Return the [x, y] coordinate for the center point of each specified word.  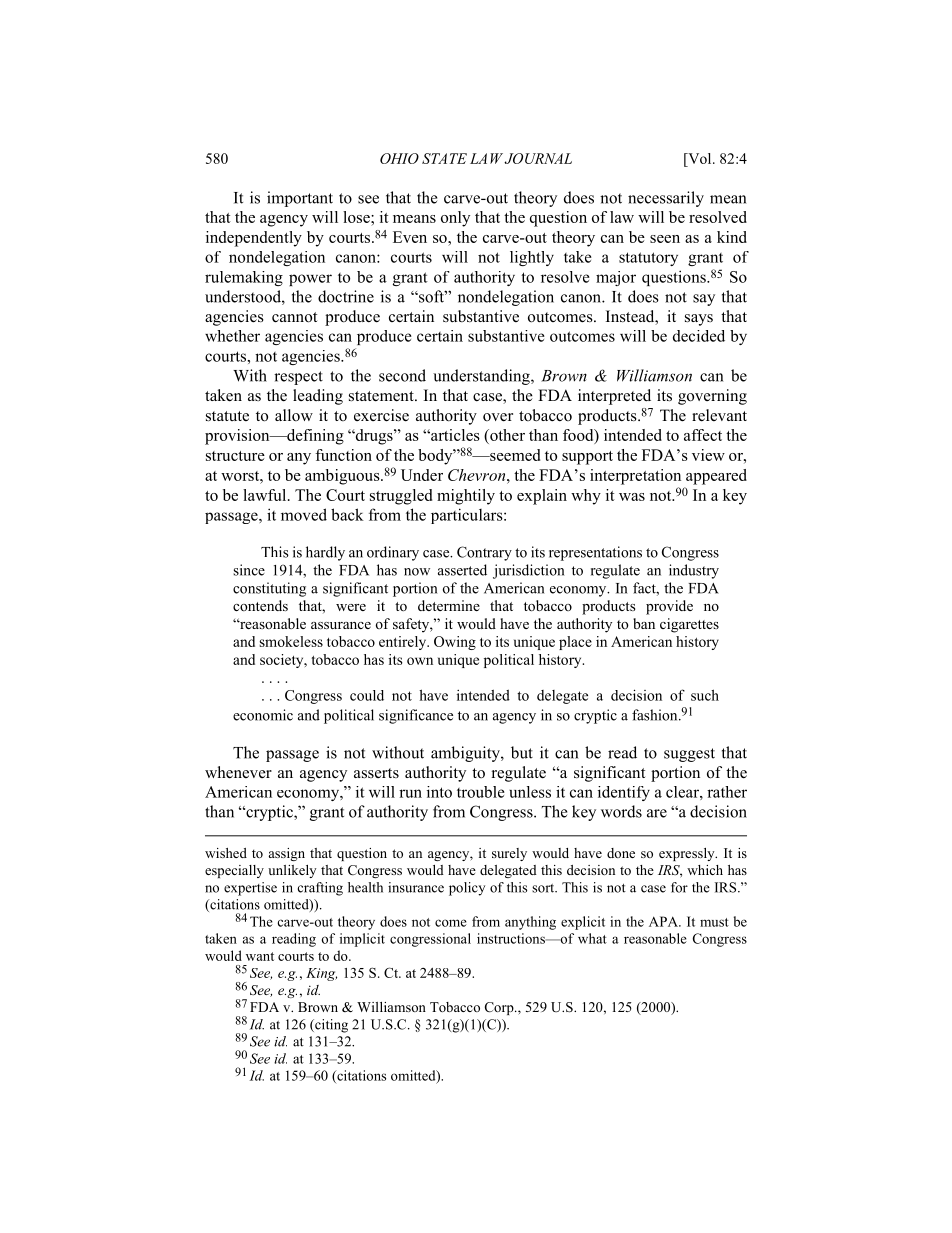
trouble [481, 792]
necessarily [666, 199]
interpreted [614, 397]
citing [330, 1026]
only [455, 219]
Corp [500, 1008]
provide [669, 607]
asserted [462, 570]
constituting [269, 589]
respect [298, 378]
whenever [238, 772]
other [506, 435]
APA [664, 921]
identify [624, 793]
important [300, 199]
